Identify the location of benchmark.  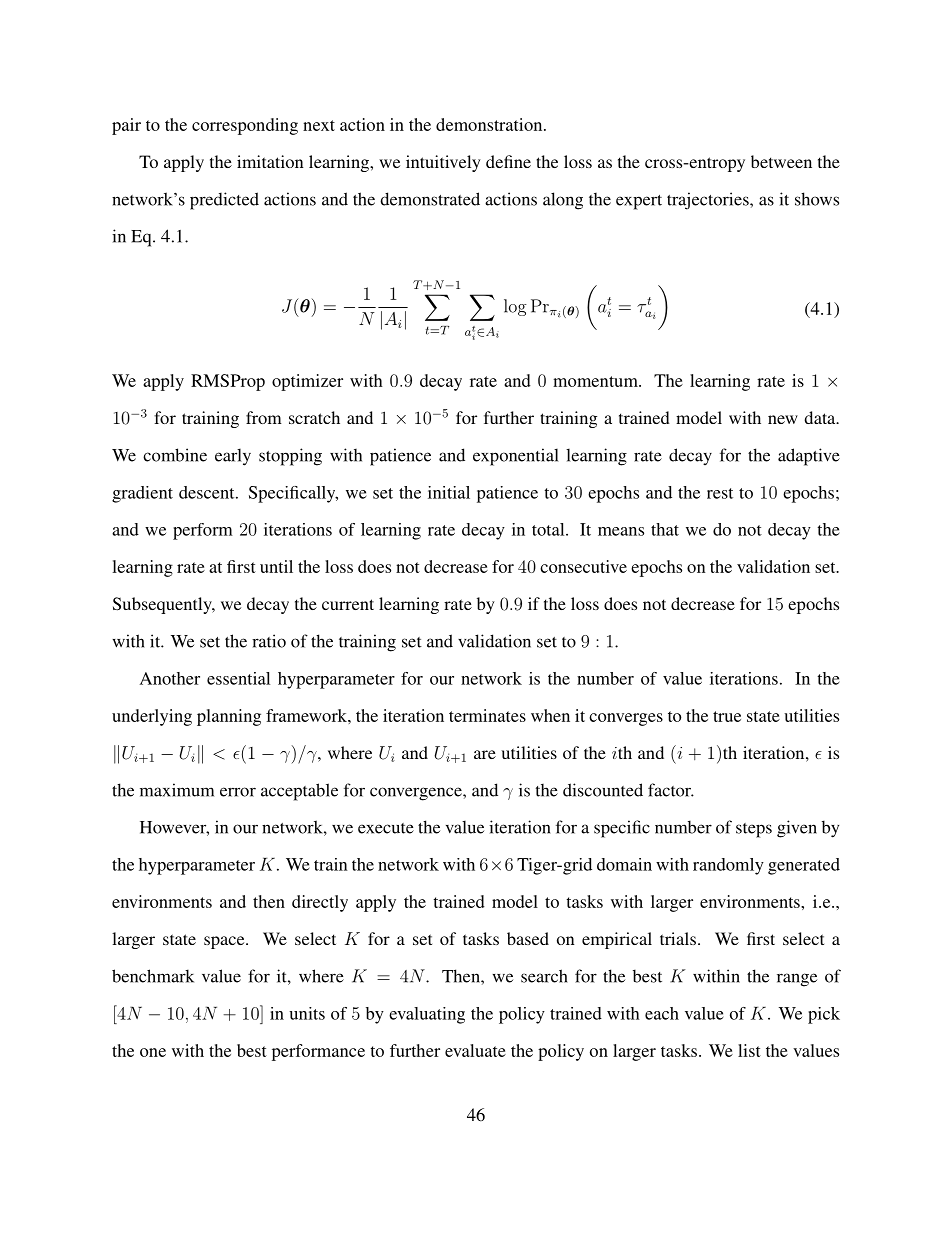
(153, 976).
